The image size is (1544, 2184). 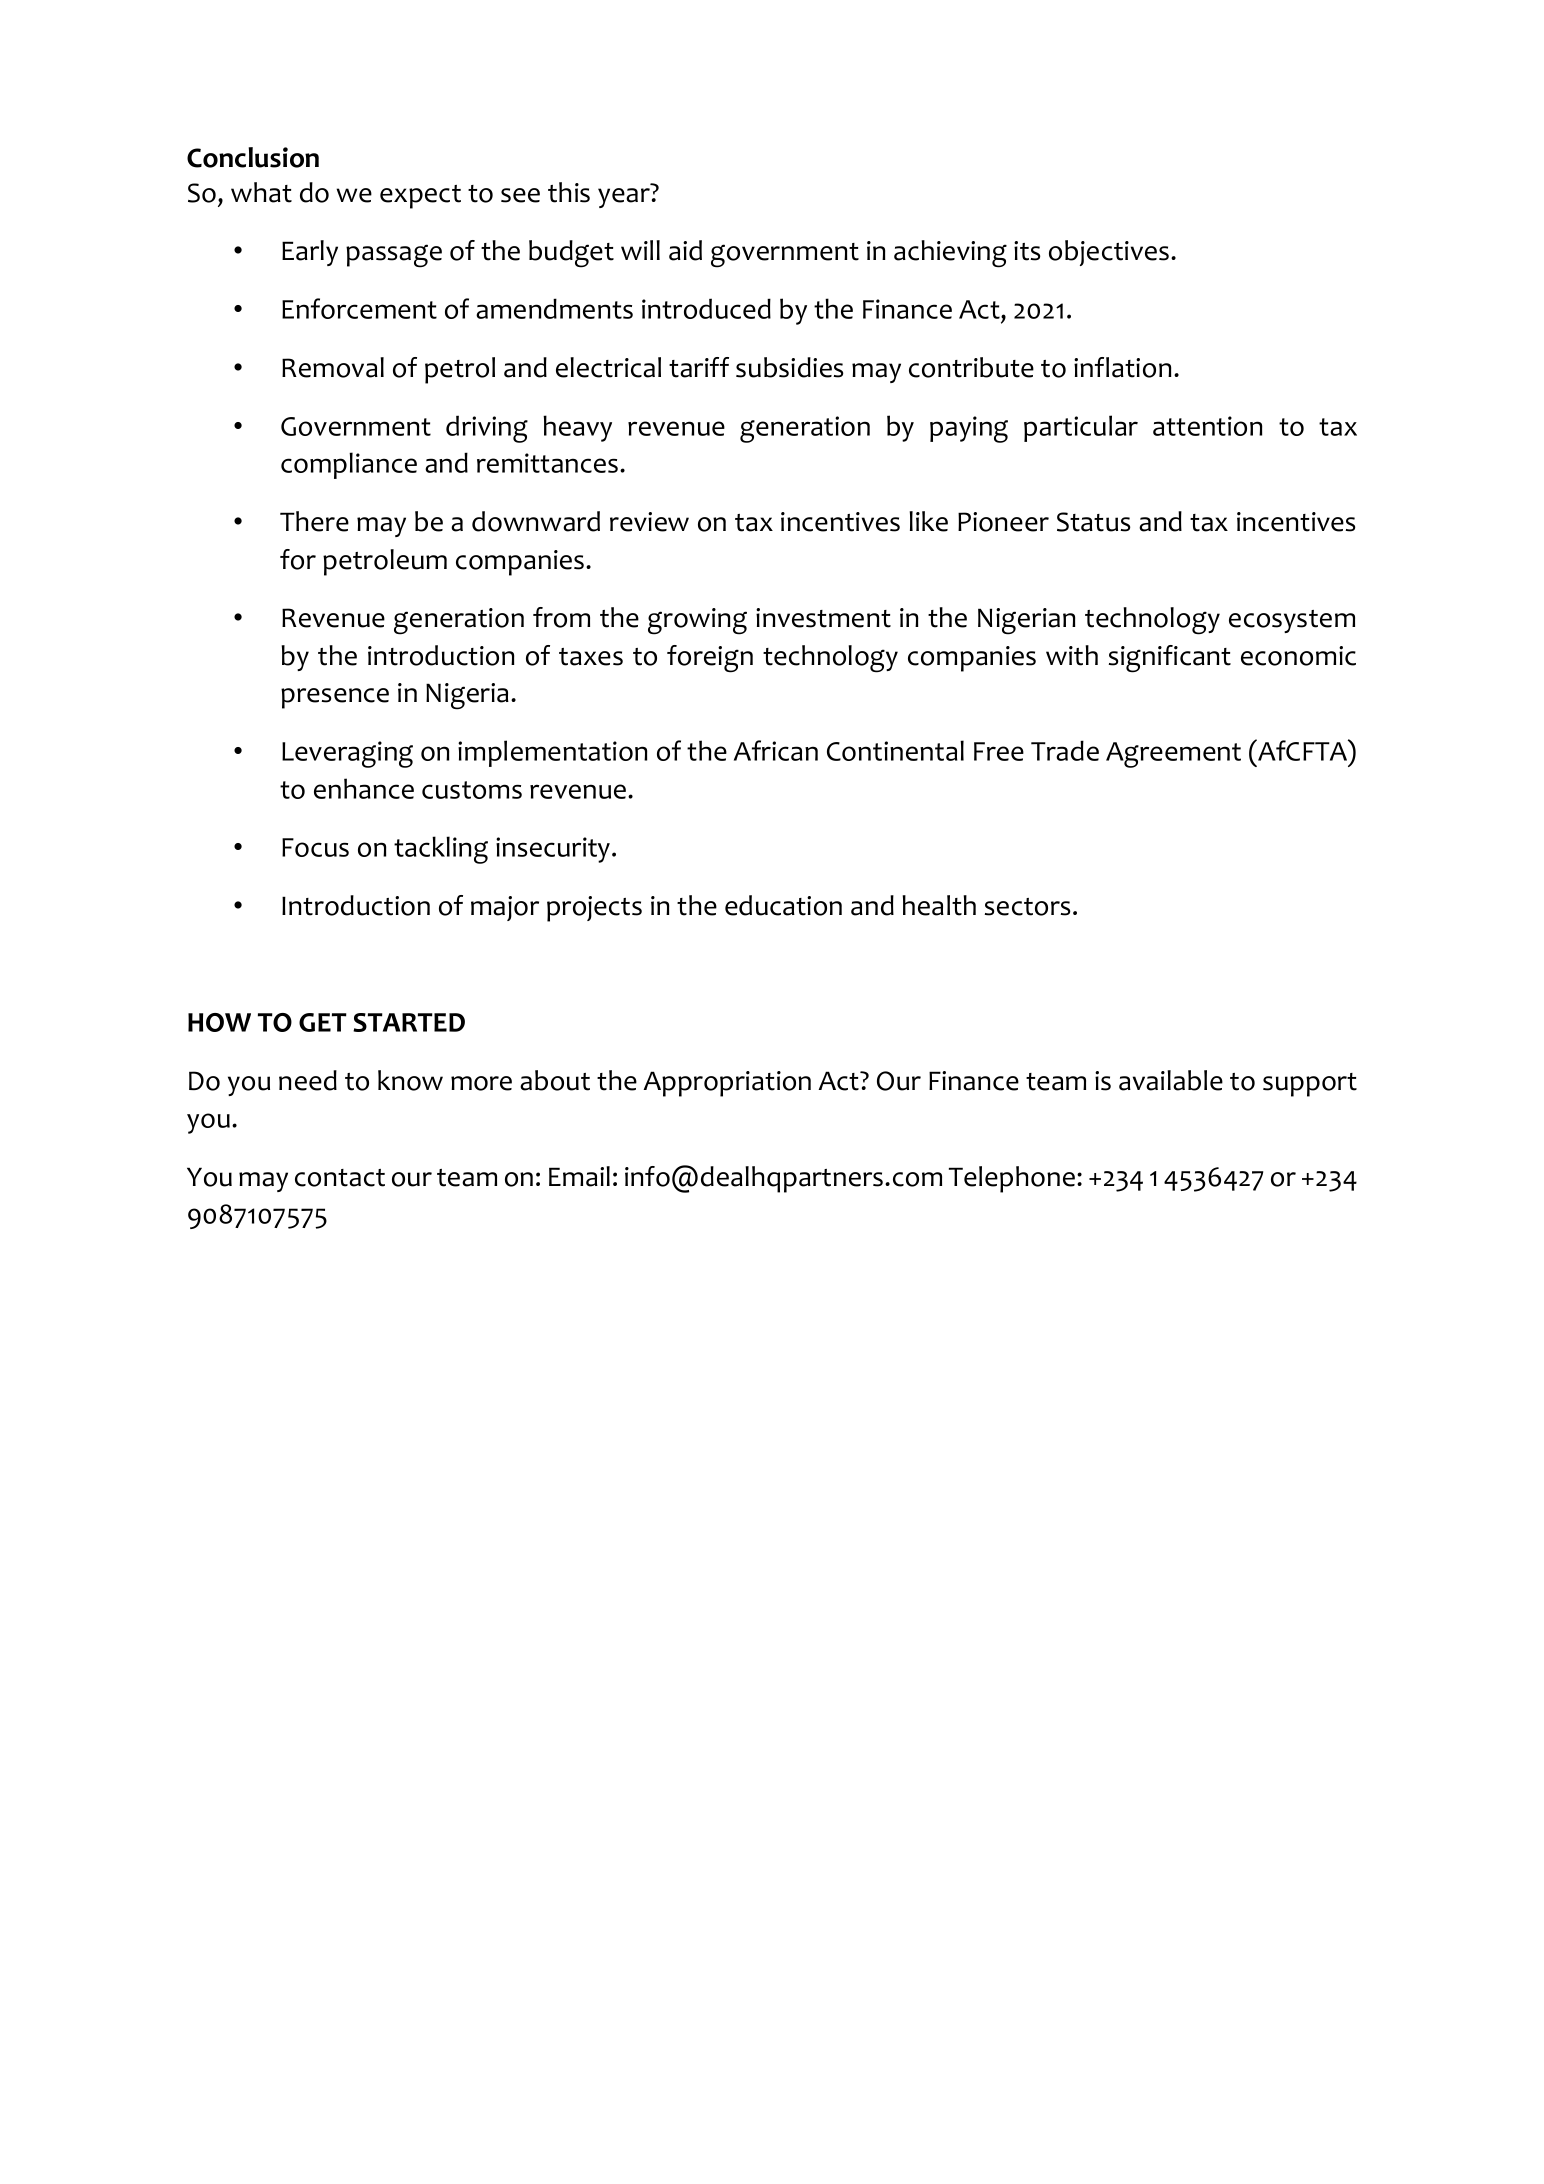 What do you see at coordinates (789, 367) in the screenshot?
I see `subsidies` at bounding box center [789, 367].
